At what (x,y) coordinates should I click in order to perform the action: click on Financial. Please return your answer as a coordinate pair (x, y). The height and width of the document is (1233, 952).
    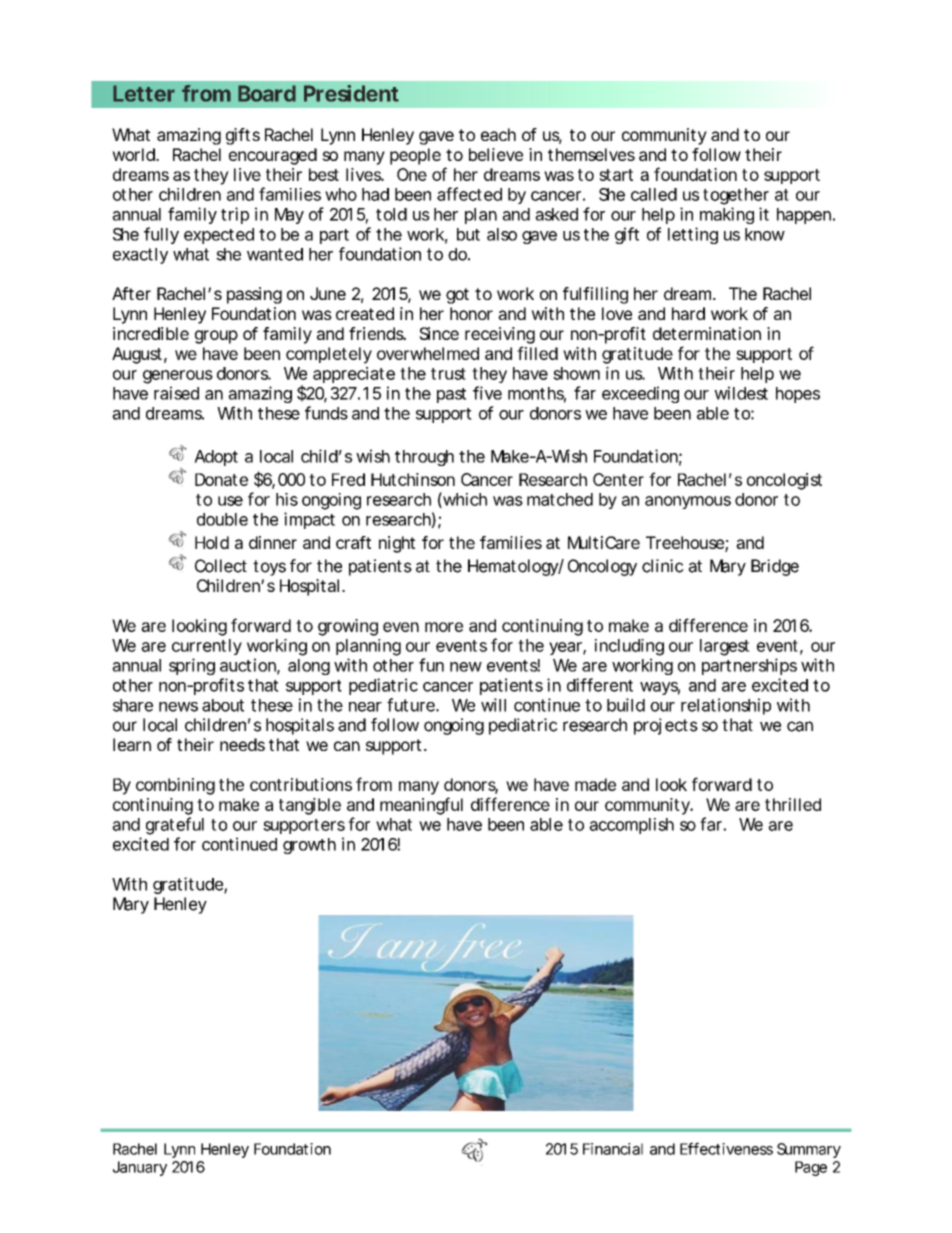
    Looking at the image, I should click on (613, 1149).
